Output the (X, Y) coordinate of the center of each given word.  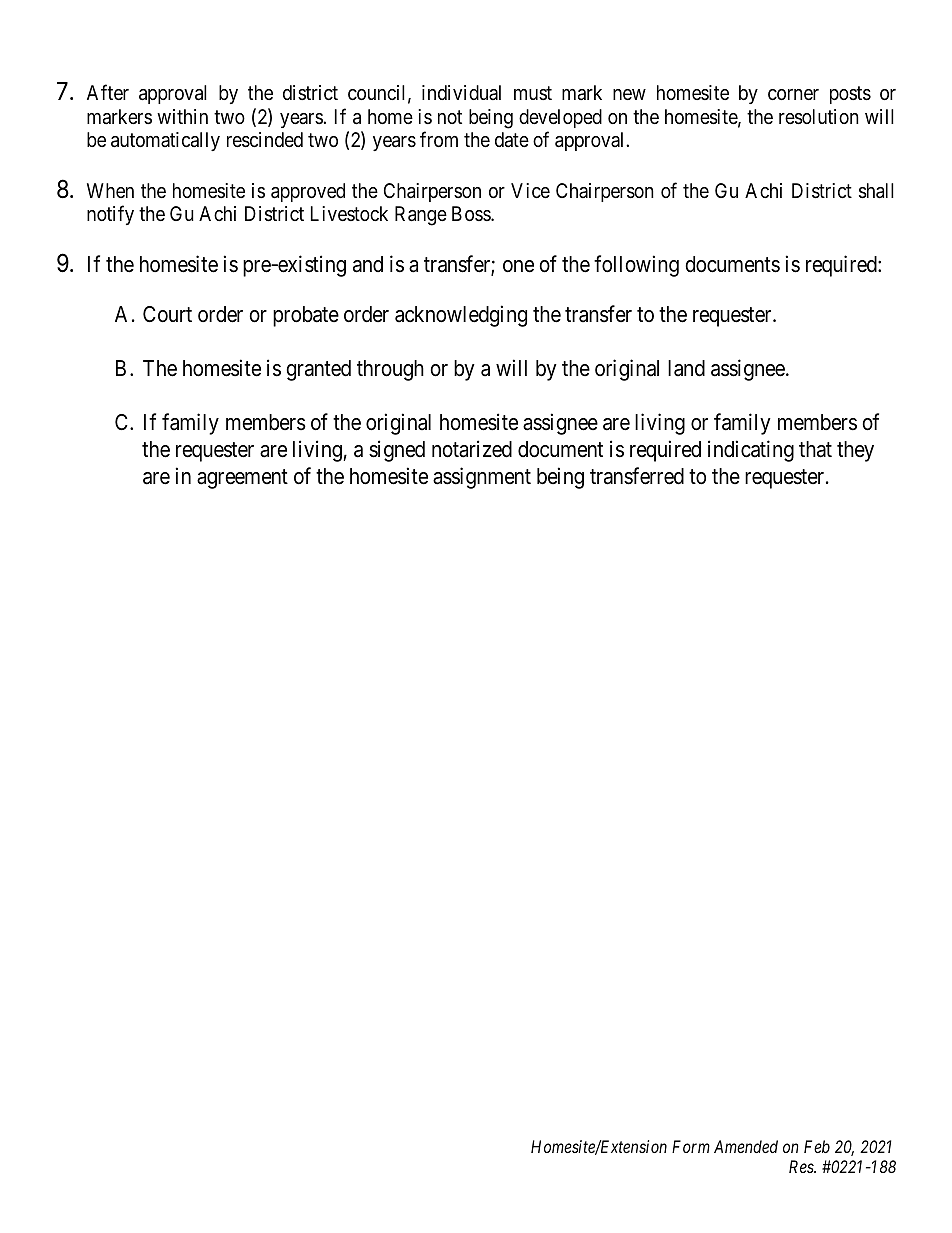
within (182, 116)
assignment (482, 478)
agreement (242, 479)
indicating (751, 451)
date (512, 140)
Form (691, 1146)
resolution (819, 117)
